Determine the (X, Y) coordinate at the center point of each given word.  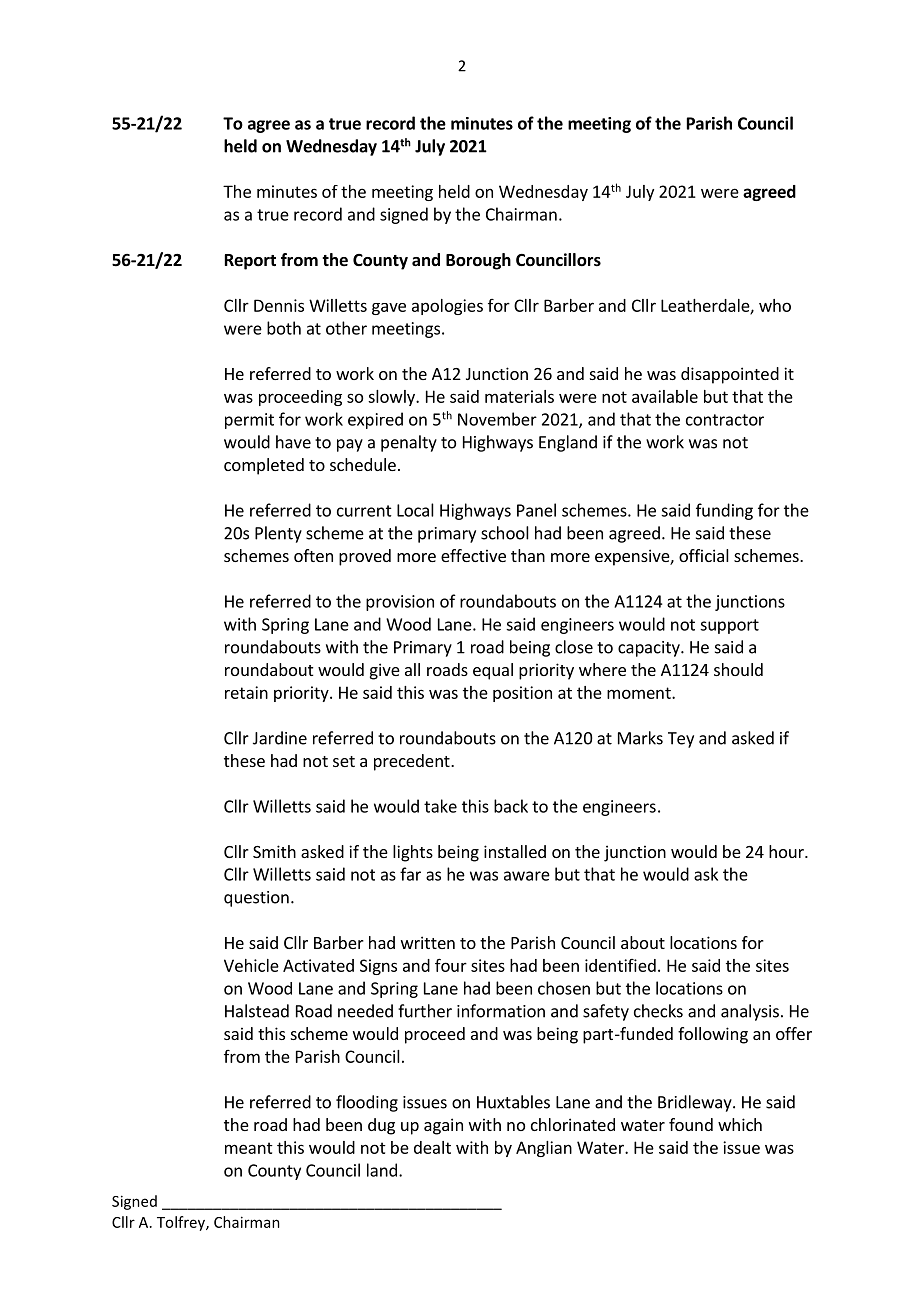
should (738, 669)
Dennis (279, 305)
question (256, 899)
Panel (536, 510)
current (364, 511)
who (775, 305)
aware (527, 876)
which (740, 1124)
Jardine (280, 738)
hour (787, 851)
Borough (478, 261)
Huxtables (513, 1102)
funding (724, 511)
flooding (367, 1103)
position (522, 694)
